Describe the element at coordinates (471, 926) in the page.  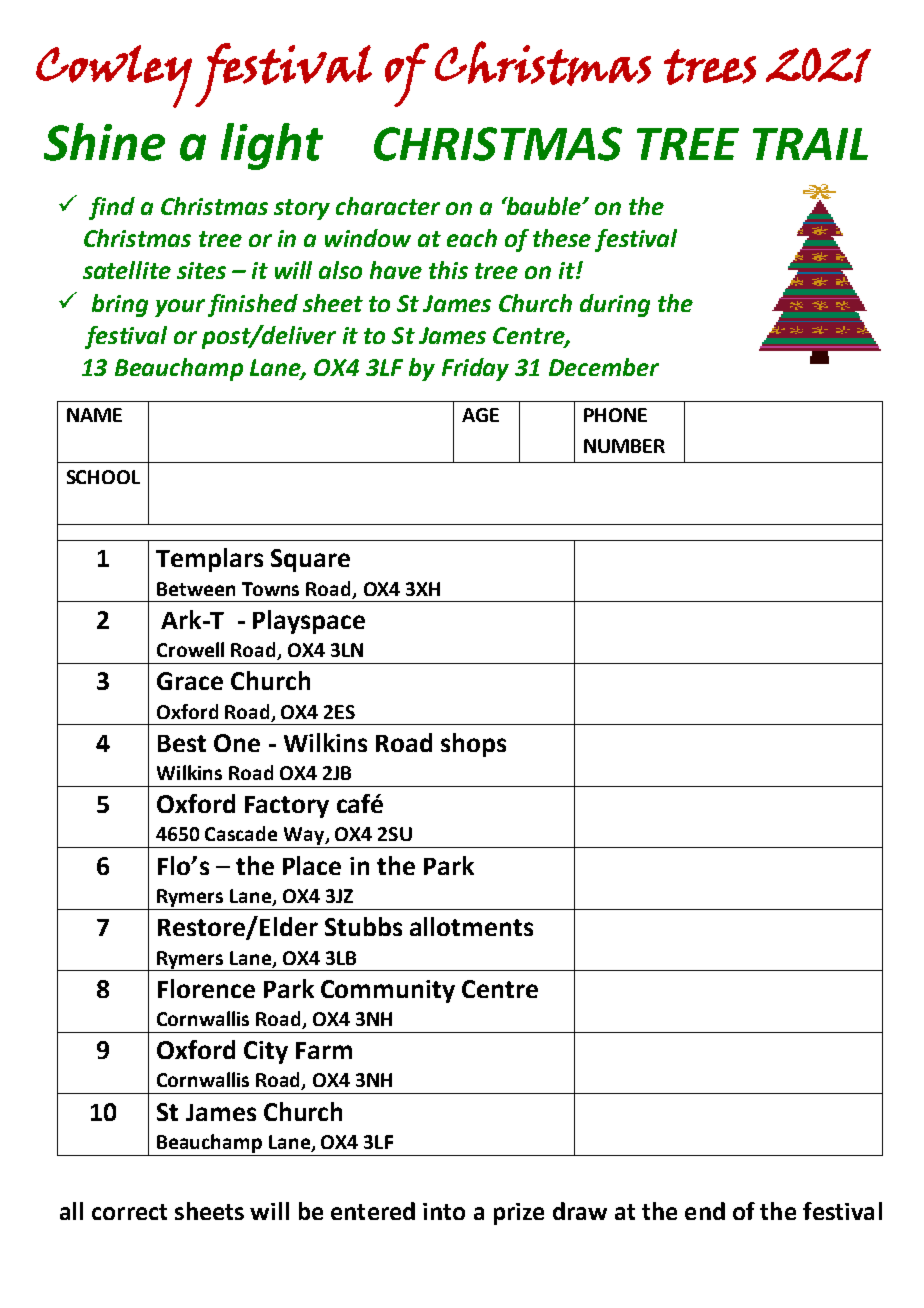
I see `allotments` at that location.
